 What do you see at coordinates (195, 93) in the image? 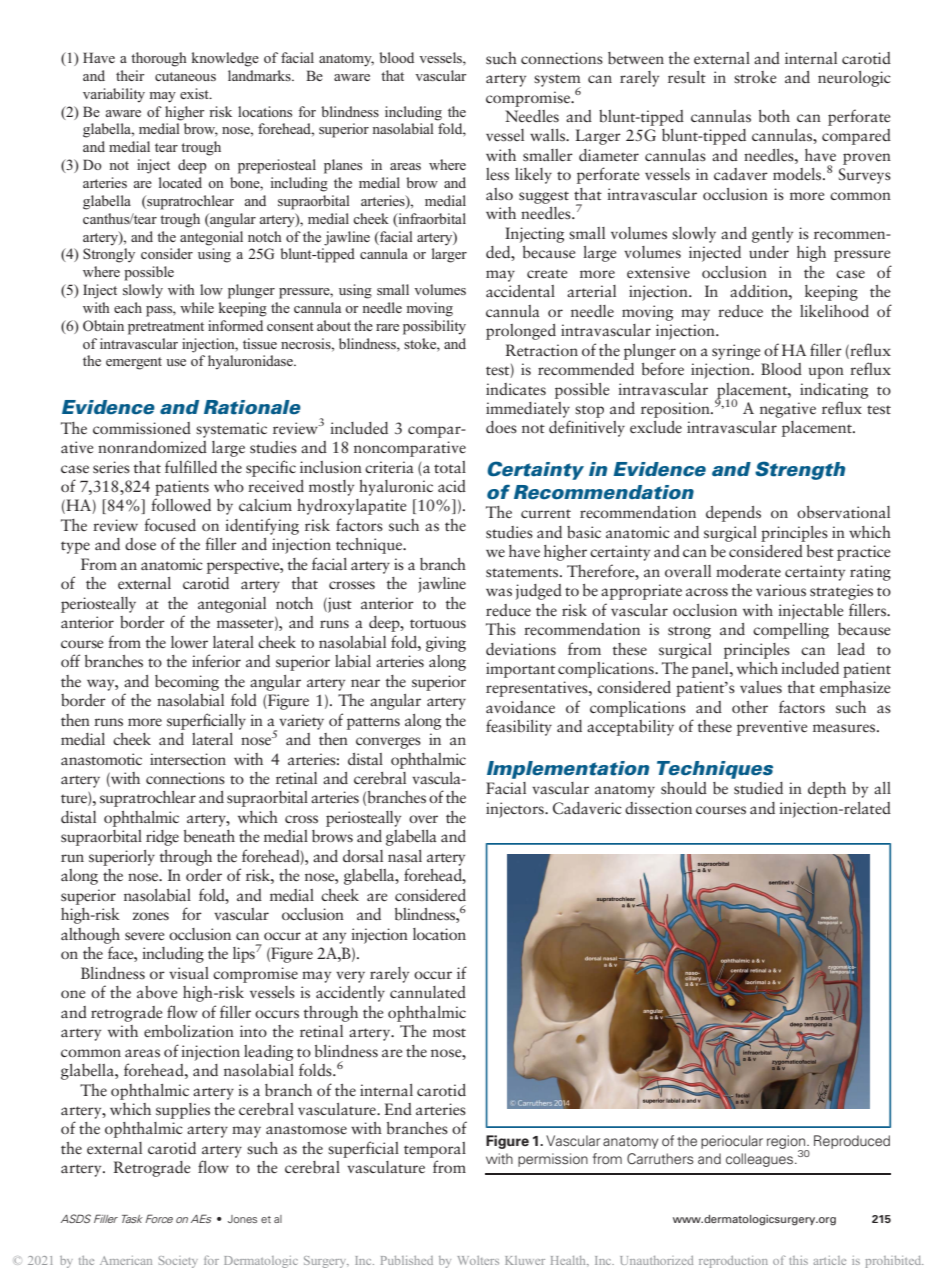
I see `exist` at bounding box center [195, 93].
